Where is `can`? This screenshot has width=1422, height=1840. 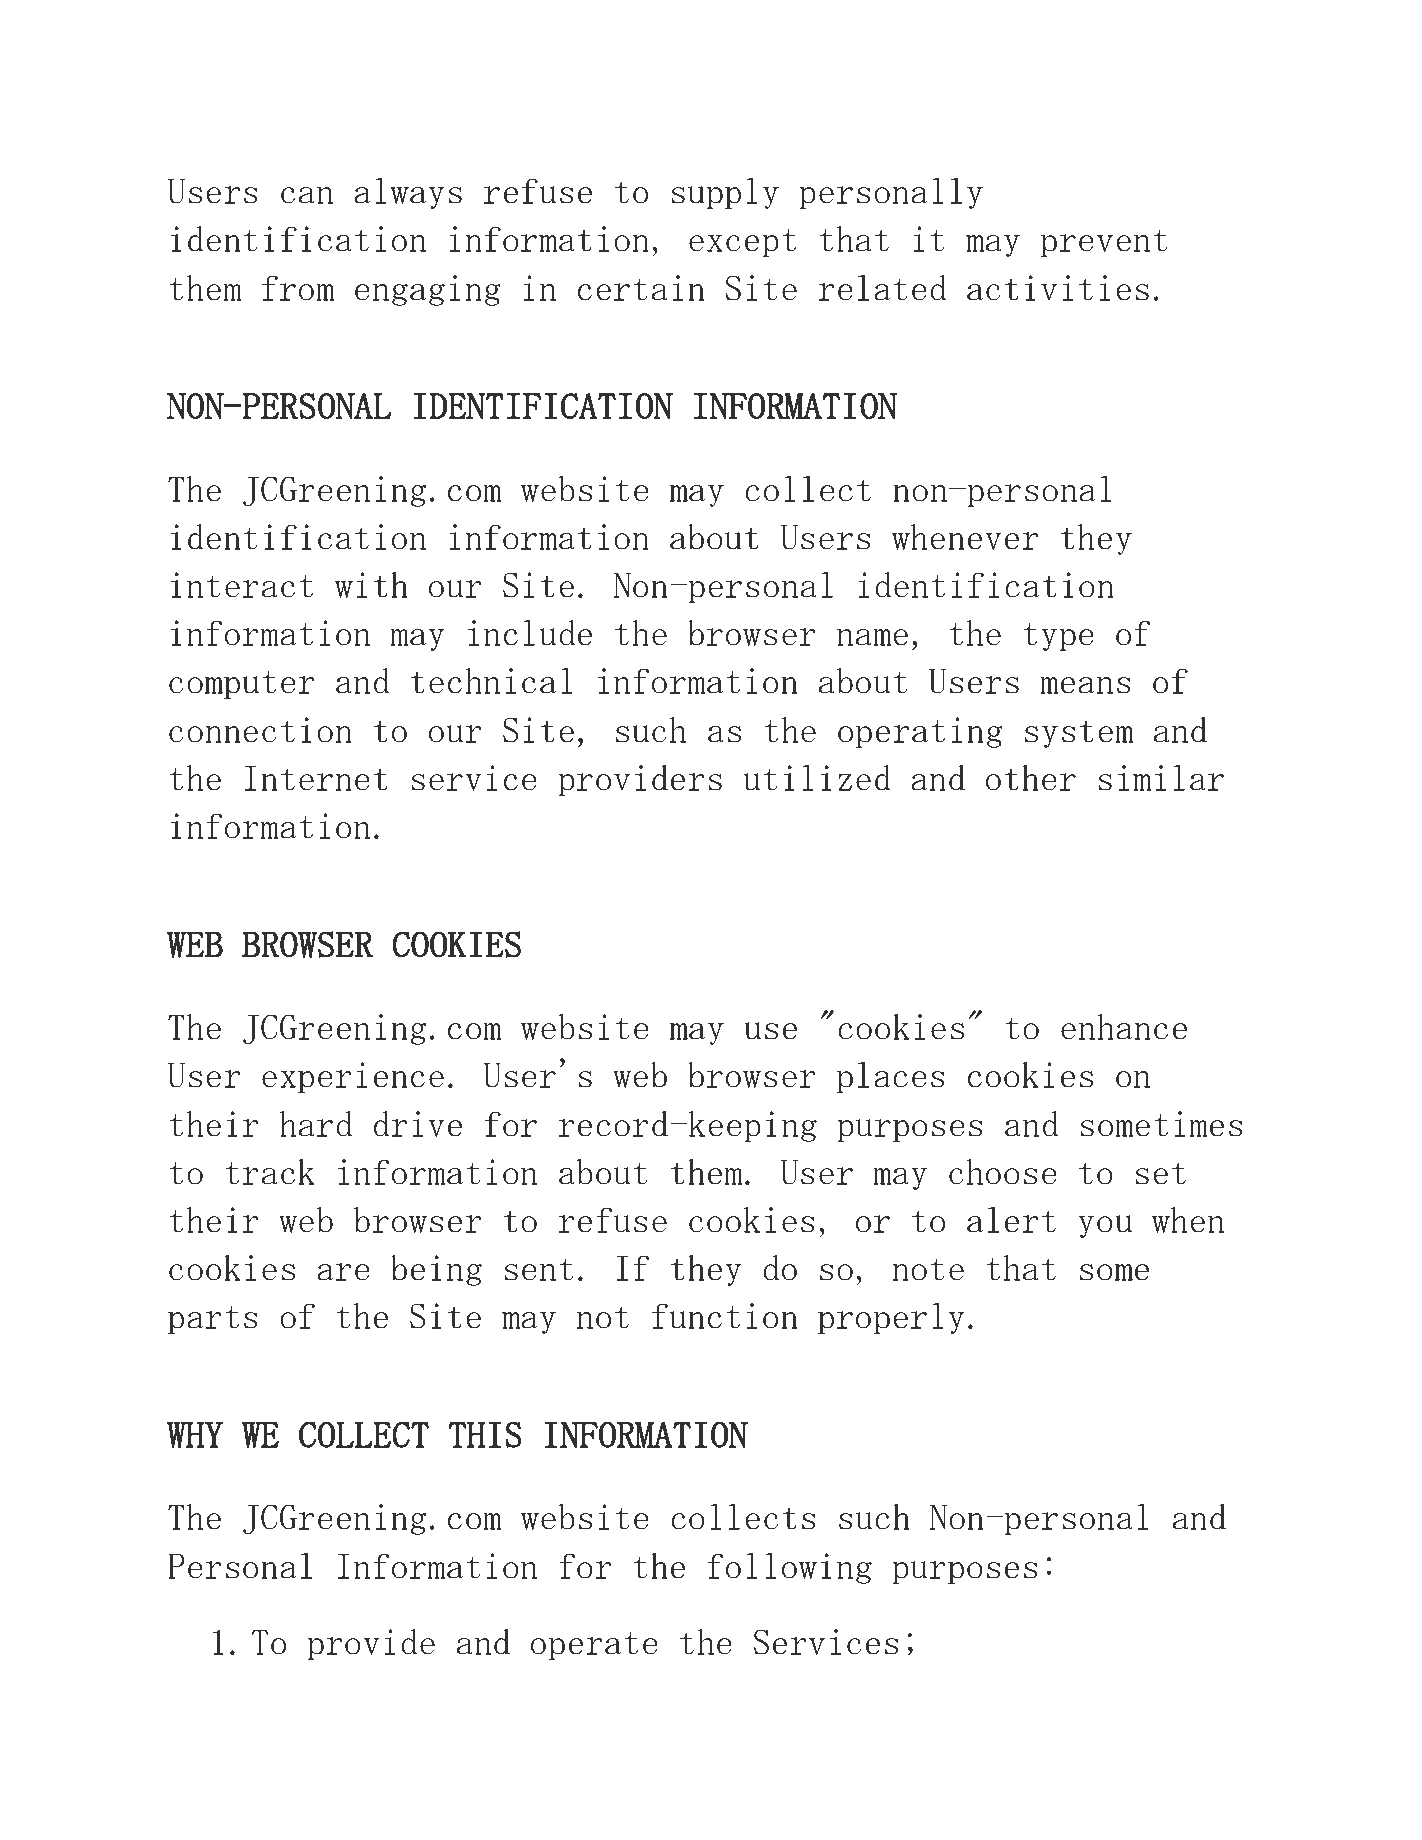
can is located at coordinates (307, 195).
